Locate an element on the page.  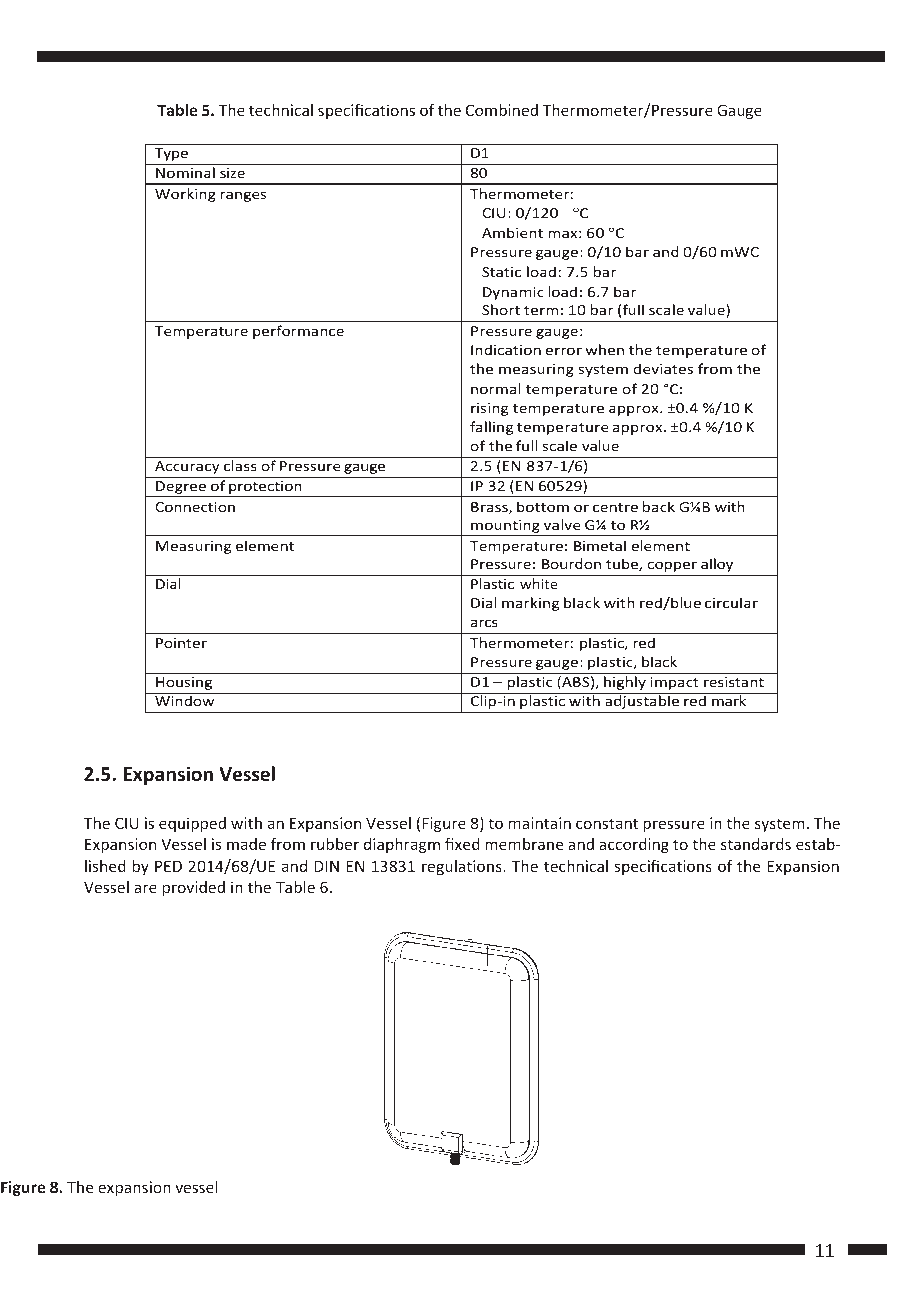
Brass is located at coordinates (490, 508).
